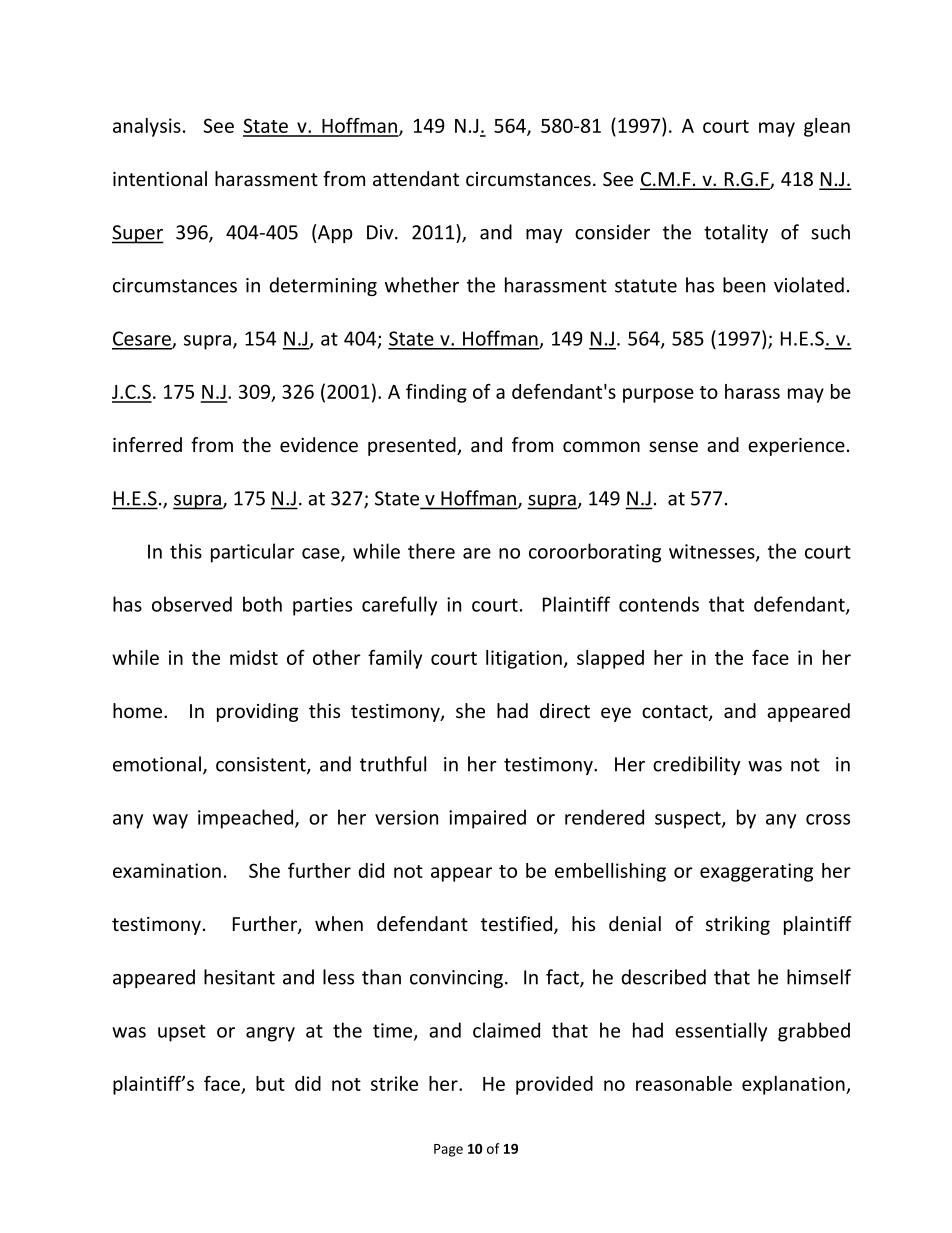 The image size is (952, 1233). Describe the element at coordinates (827, 127) in the screenshot. I see `glean` at that location.
